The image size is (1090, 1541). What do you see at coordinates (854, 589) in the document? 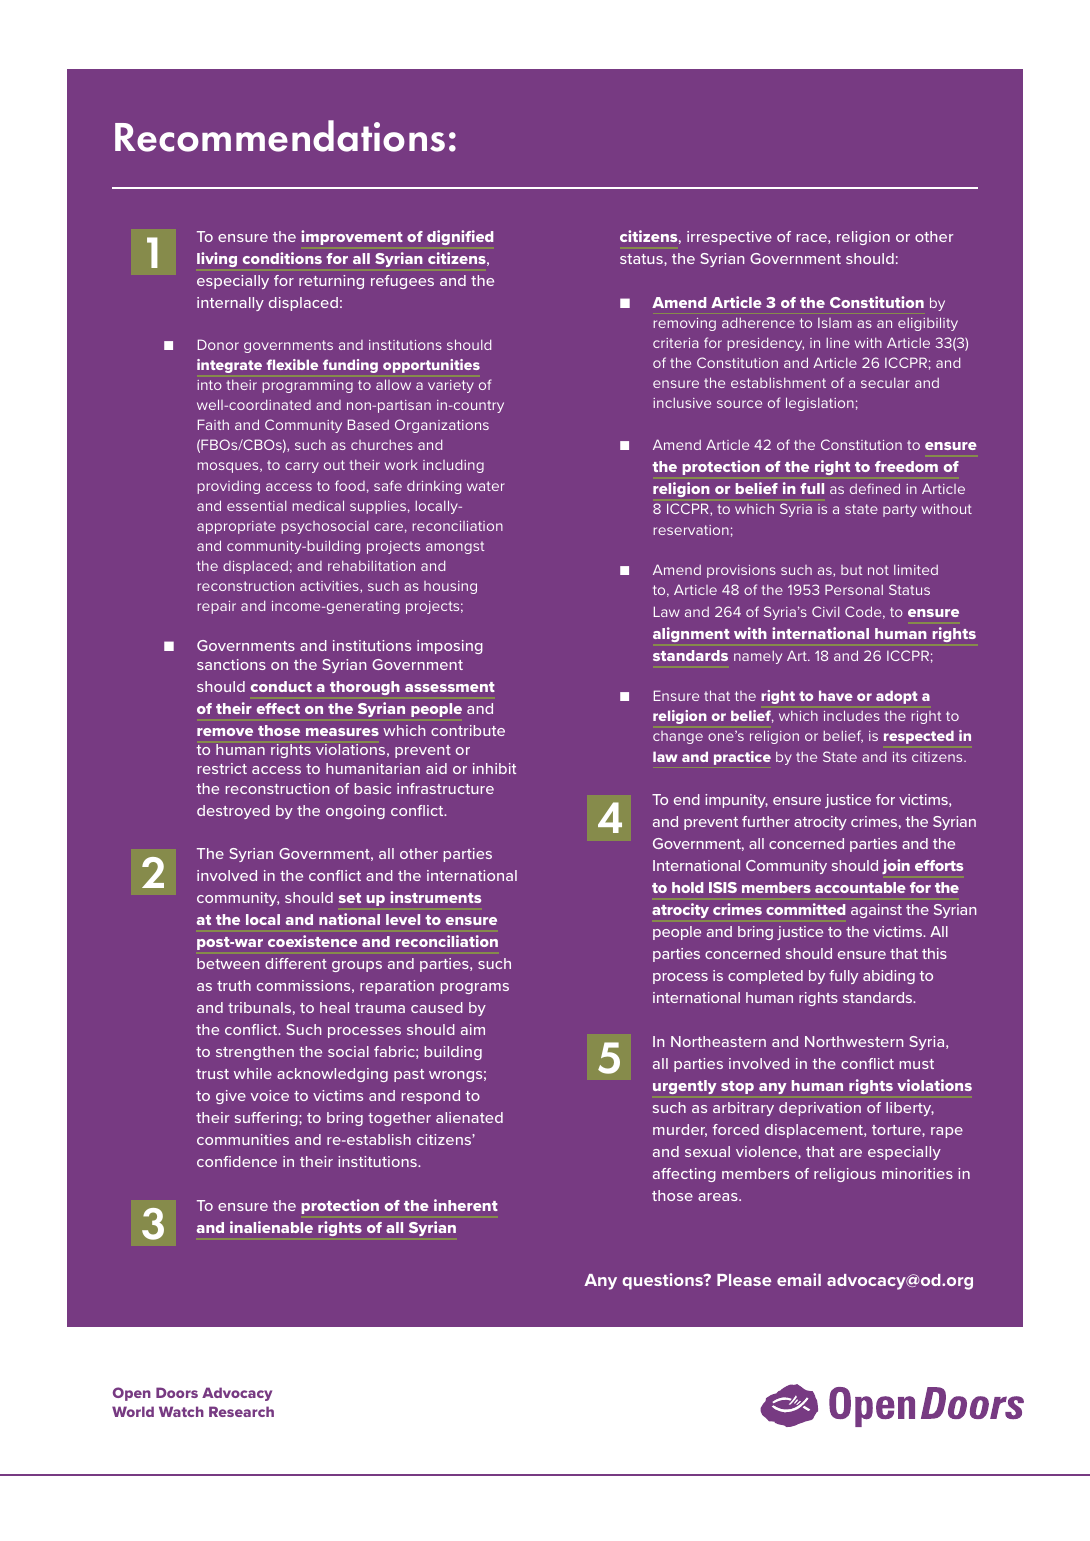
I see `Personal` at bounding box center [854, 589].
